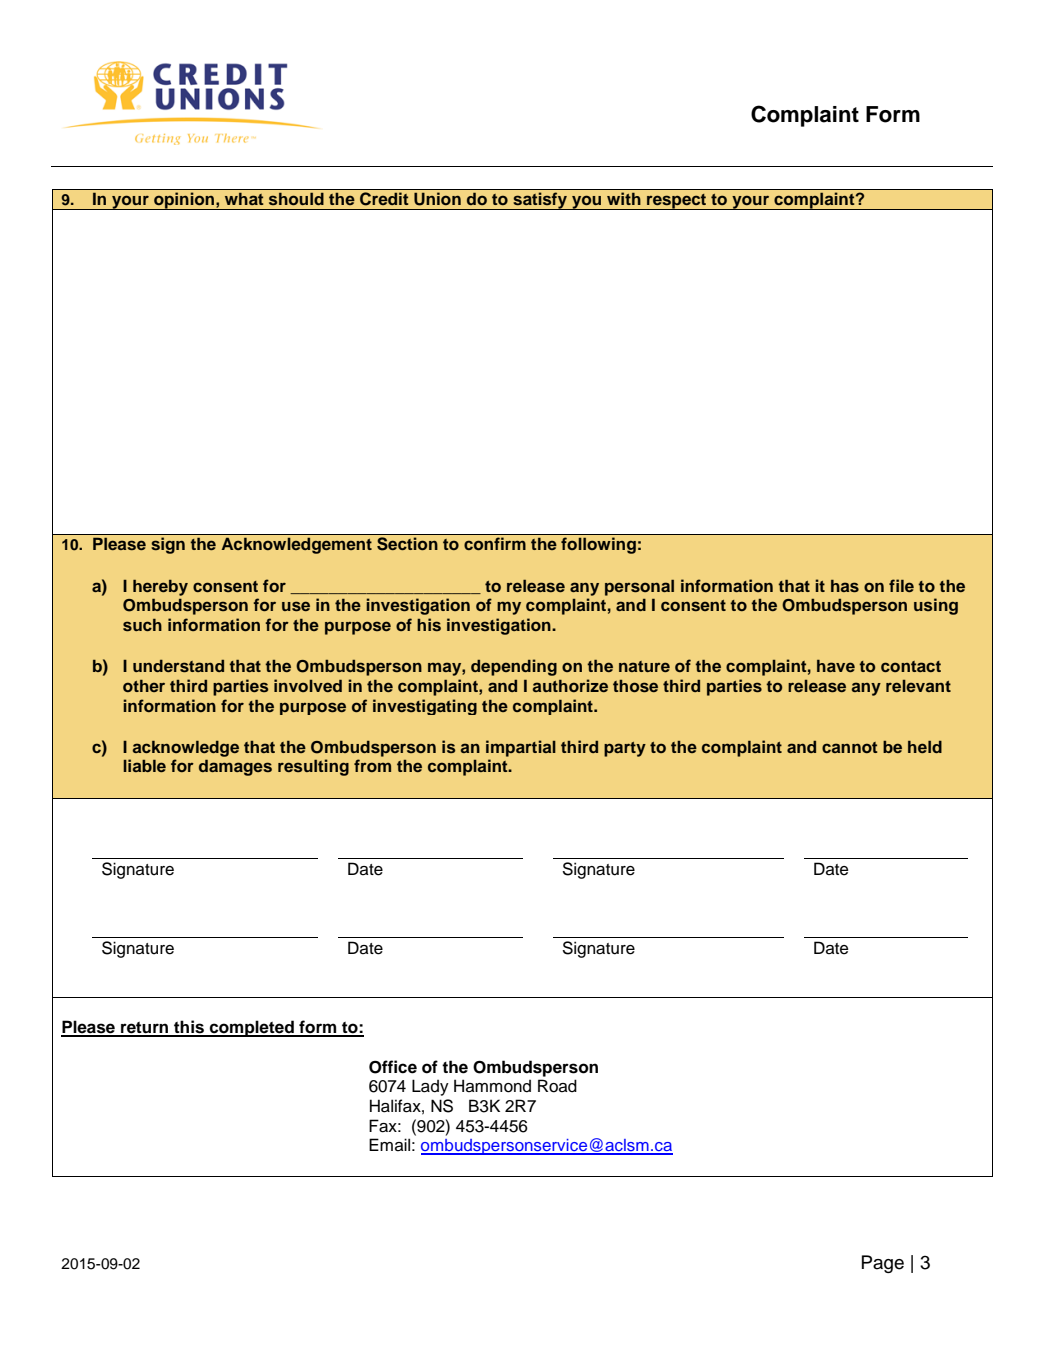  Describe the element at coordinates (850, 747) in the screenshot. I see `cannot` at that location.
